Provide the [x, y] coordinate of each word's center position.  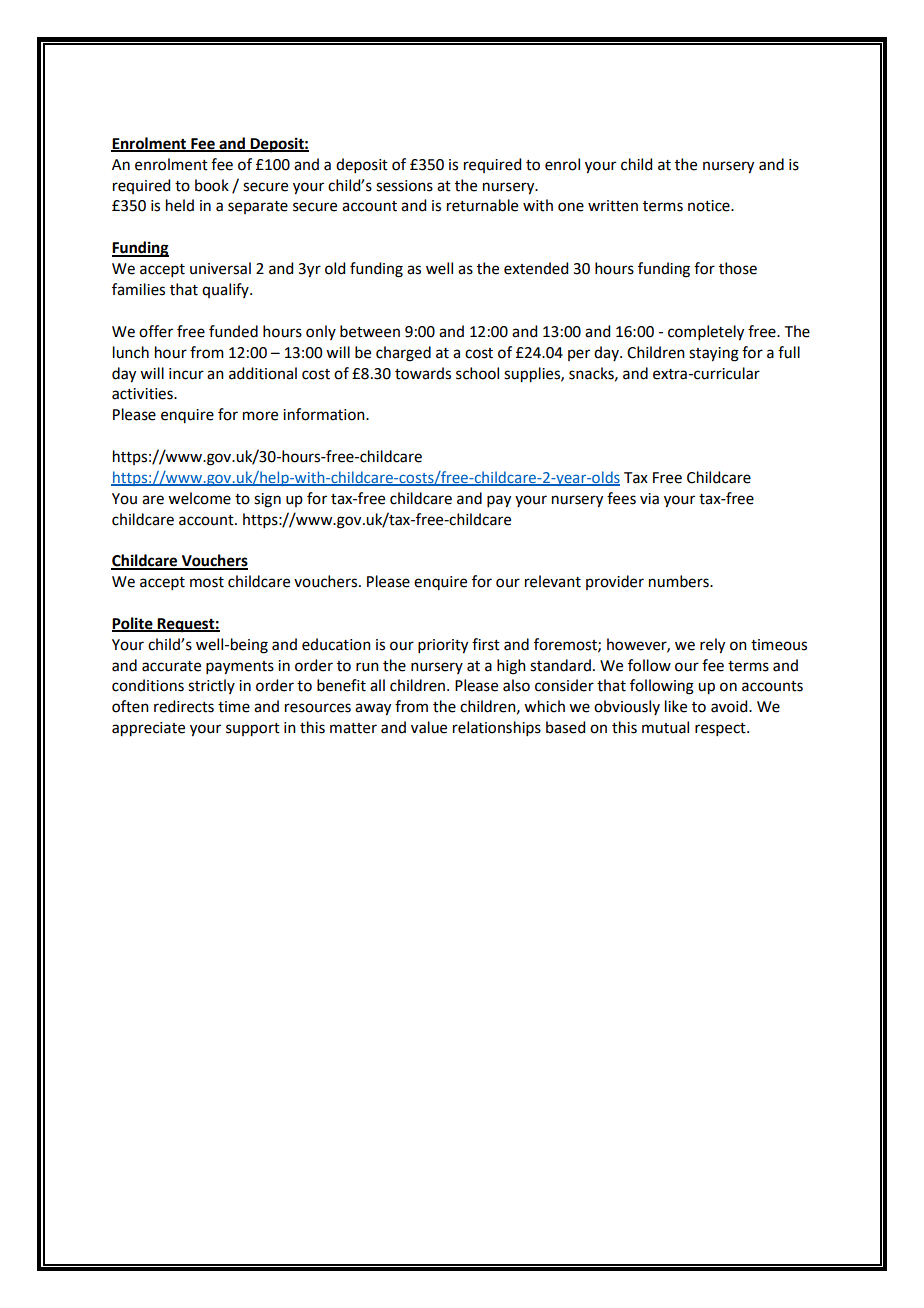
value [429, 727]
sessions [404, 186]
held [180, 205]
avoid [730, 706]
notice [710, 206]
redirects [184, 706]
